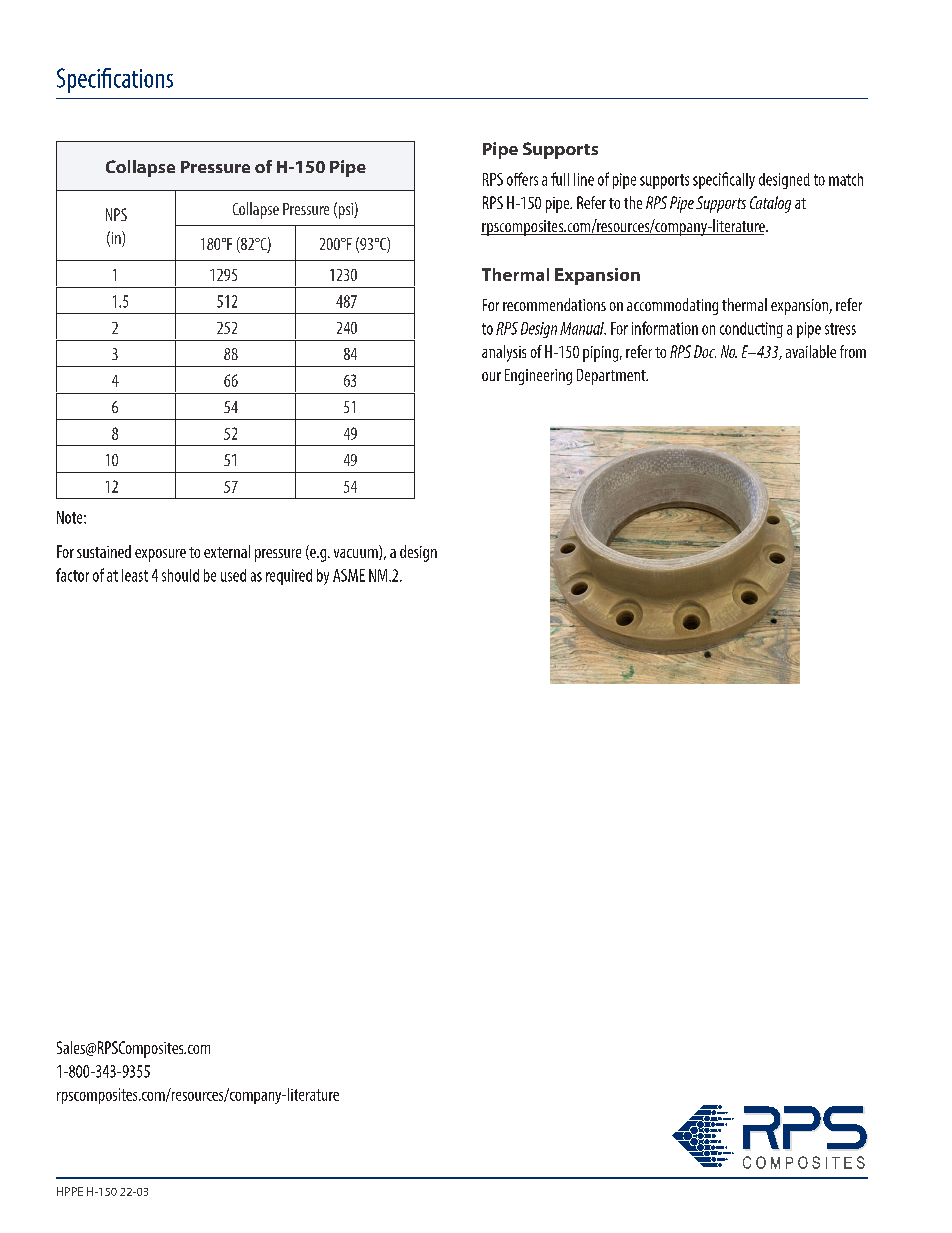 This image has height=1233, width=952. What do you see at coordinates (504, 353) in the image?
I see `analysis` at bounding box center [504, 353].
